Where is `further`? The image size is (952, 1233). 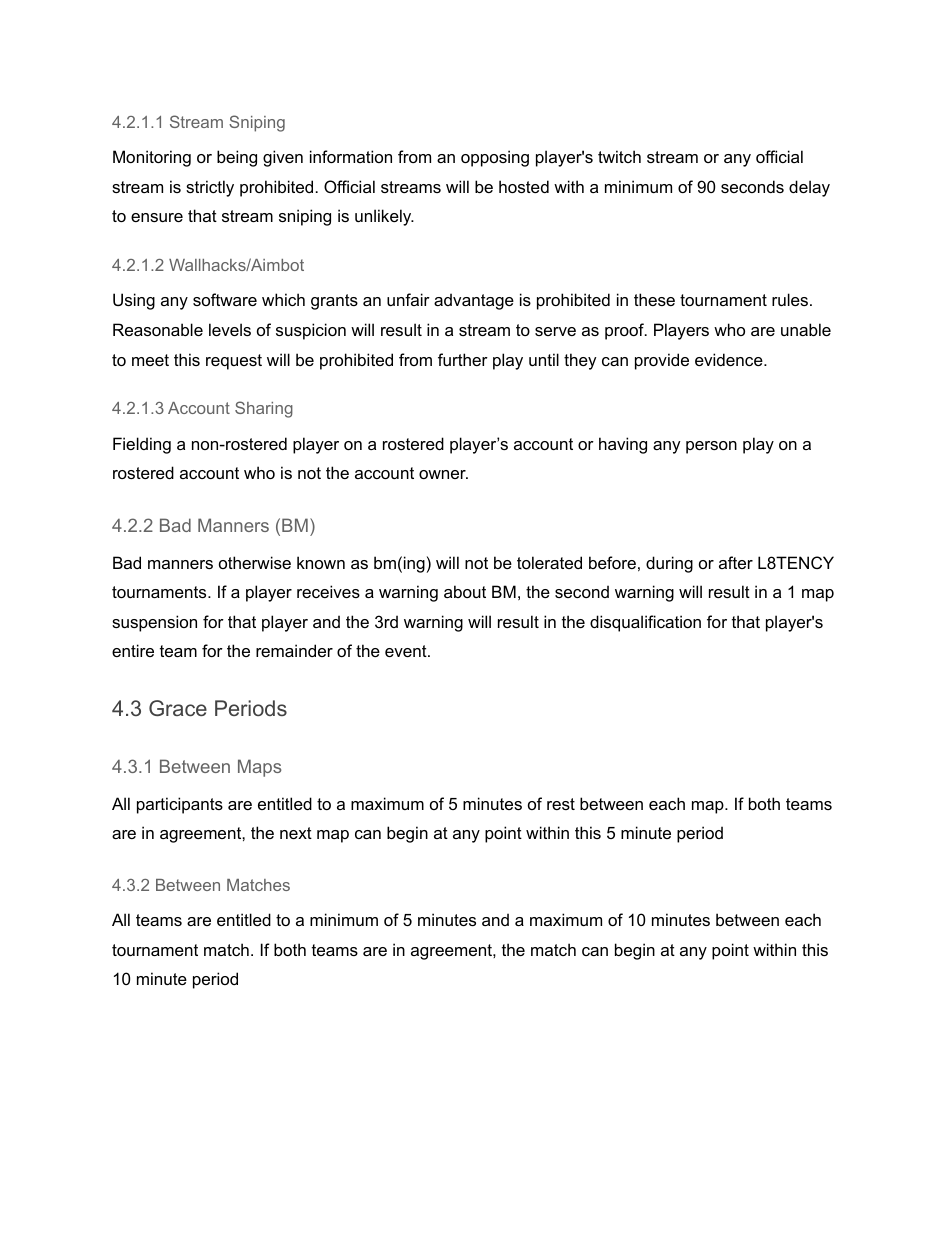 further is located at coordinates (463, 359).
